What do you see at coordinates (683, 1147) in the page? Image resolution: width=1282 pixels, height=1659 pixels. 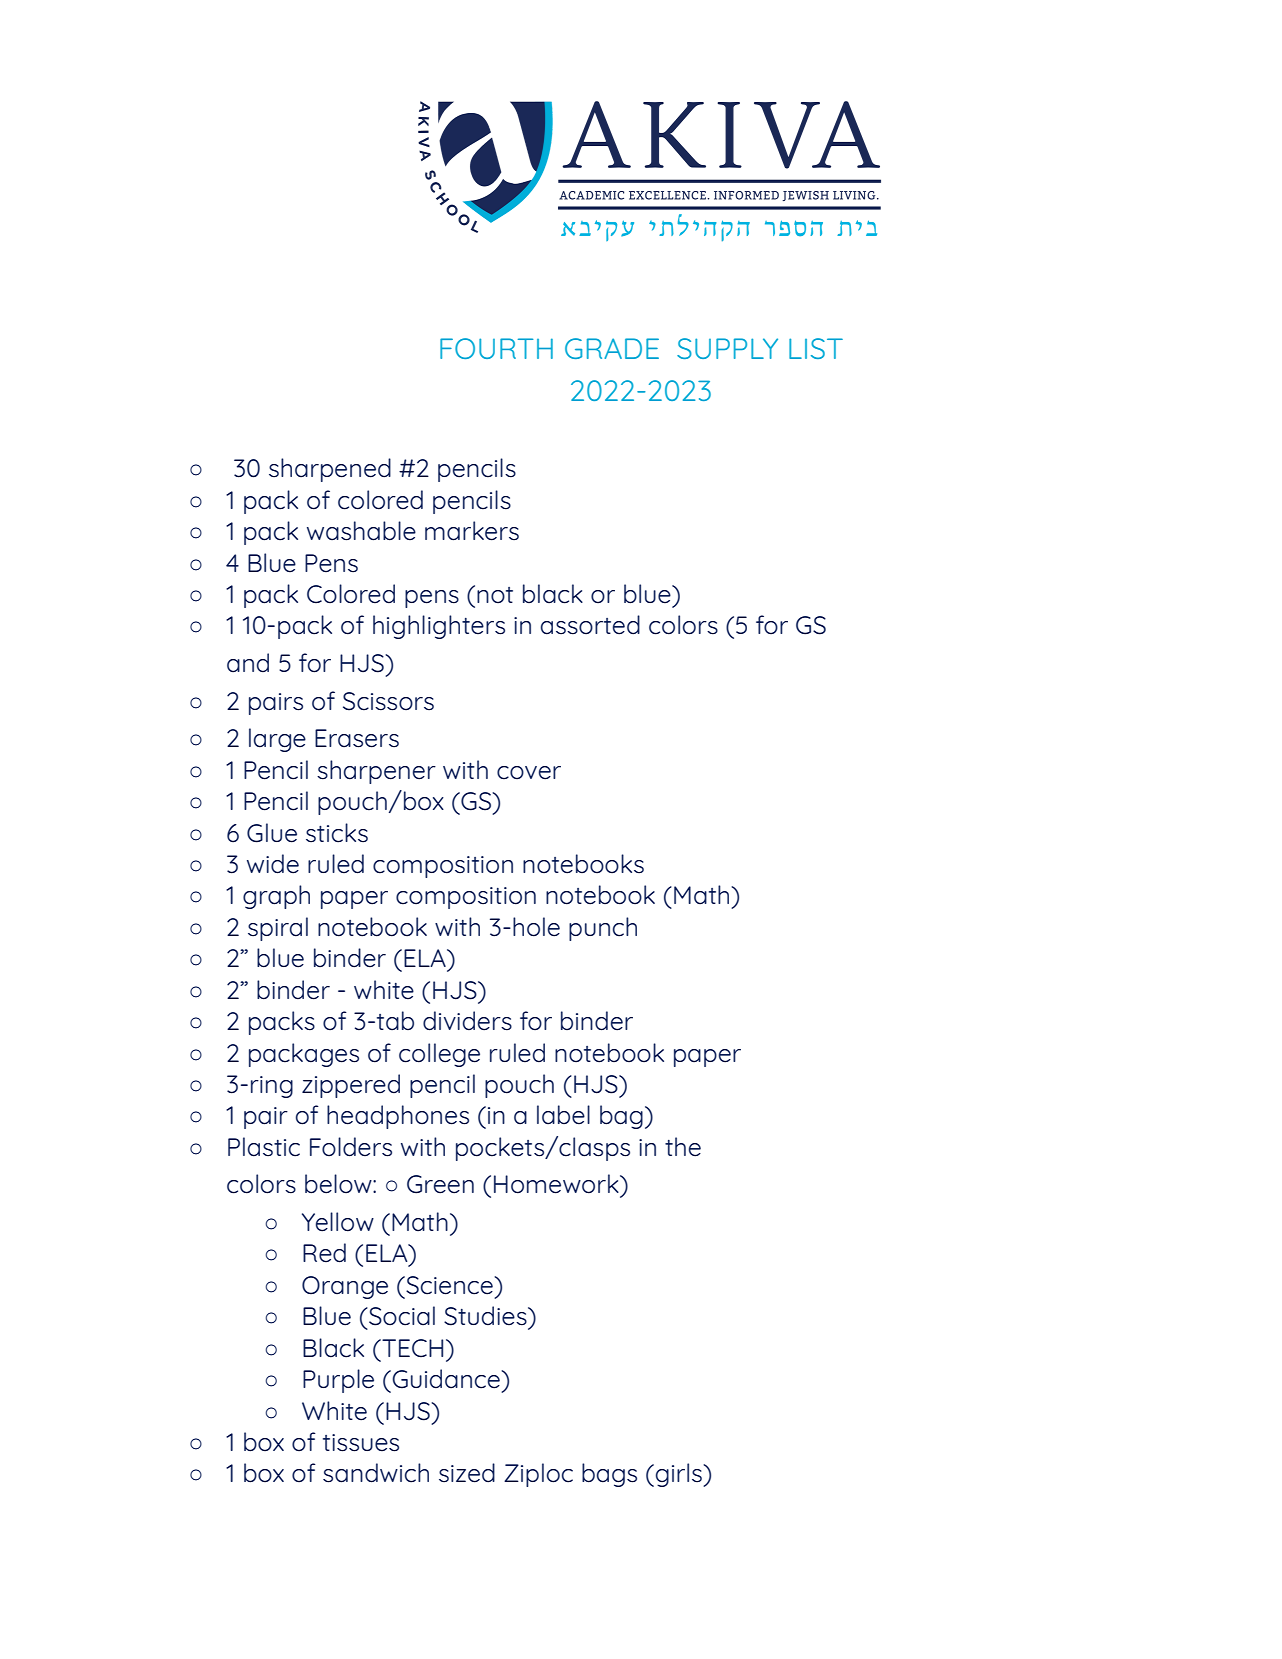 I see `the` at bounding box center [683, 1147].
